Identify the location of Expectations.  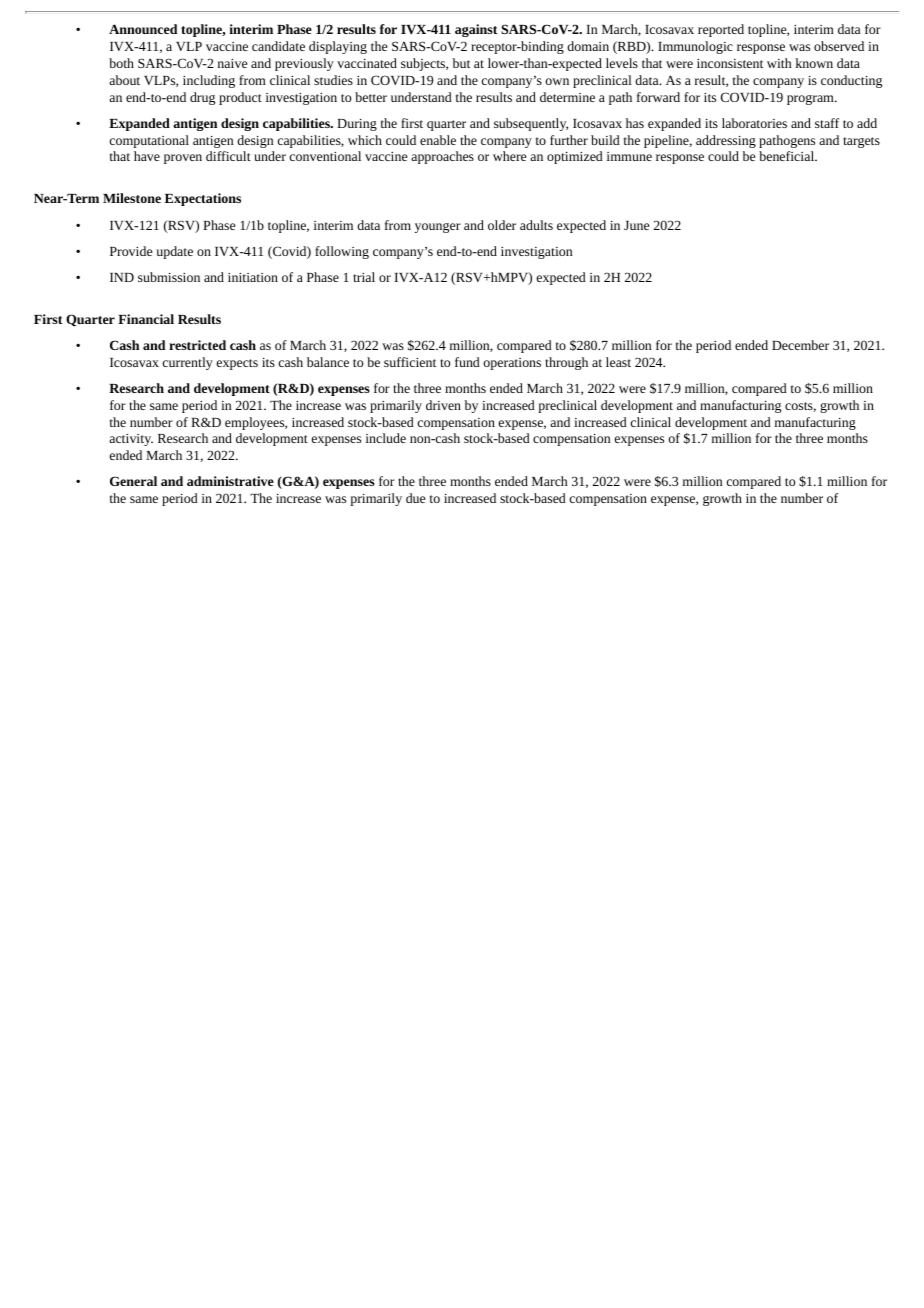
(203, 199).
